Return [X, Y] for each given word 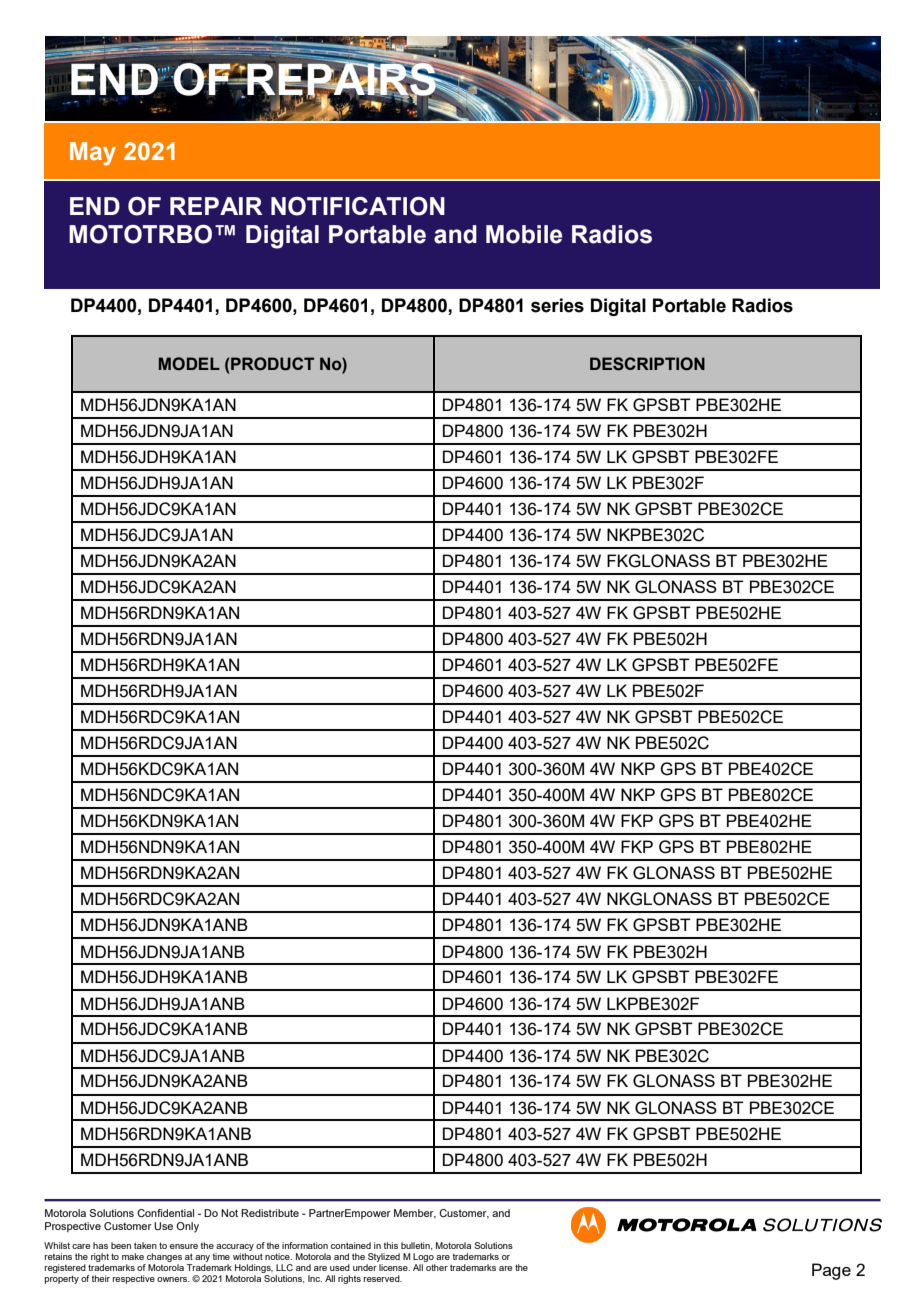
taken [145, 1245]
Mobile [524, 234]
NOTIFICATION [358, 206]
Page [831, 1271]
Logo [423, 1257]
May [93, 154]
